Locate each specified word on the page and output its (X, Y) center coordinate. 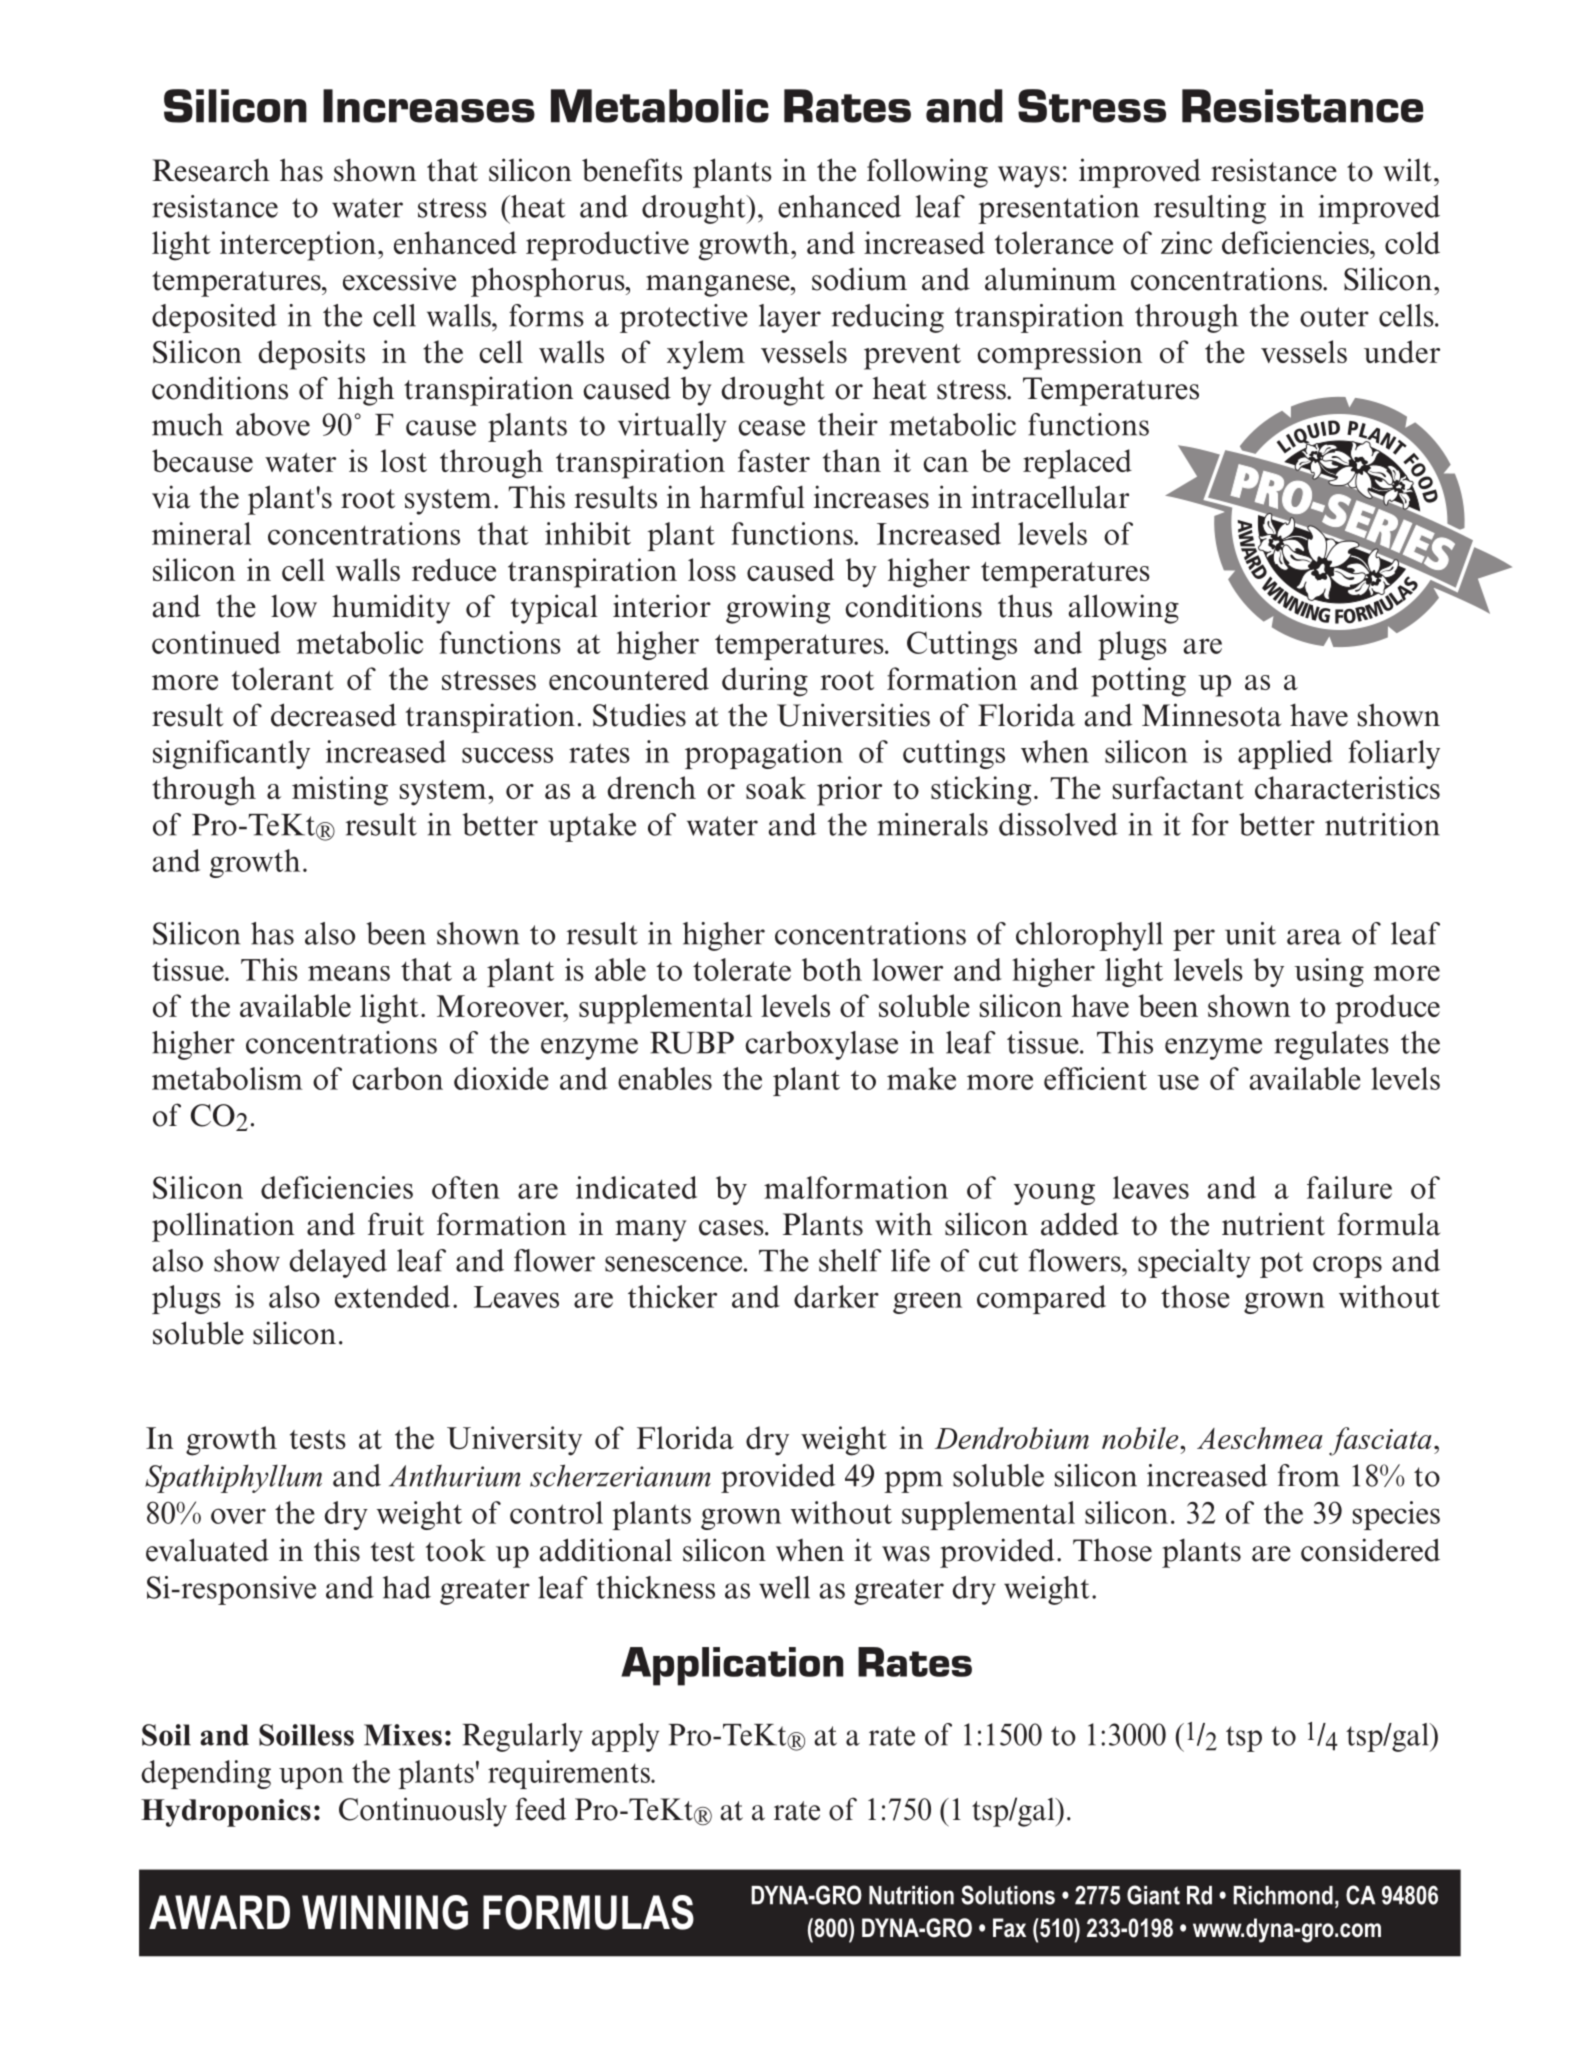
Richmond (1283, 1895)
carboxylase (822, 1045)
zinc (1186, 242)
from (1309, 1475)
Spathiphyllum (233, 1478)
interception (298, 246)
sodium (859, 279)
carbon (397, 1078)
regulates (1331, 1045)
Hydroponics (226, 1813)
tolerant (283, 678)
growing (778, 609)
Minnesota (1211, 715)
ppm (913, 1482)
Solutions (1008, 1895)
